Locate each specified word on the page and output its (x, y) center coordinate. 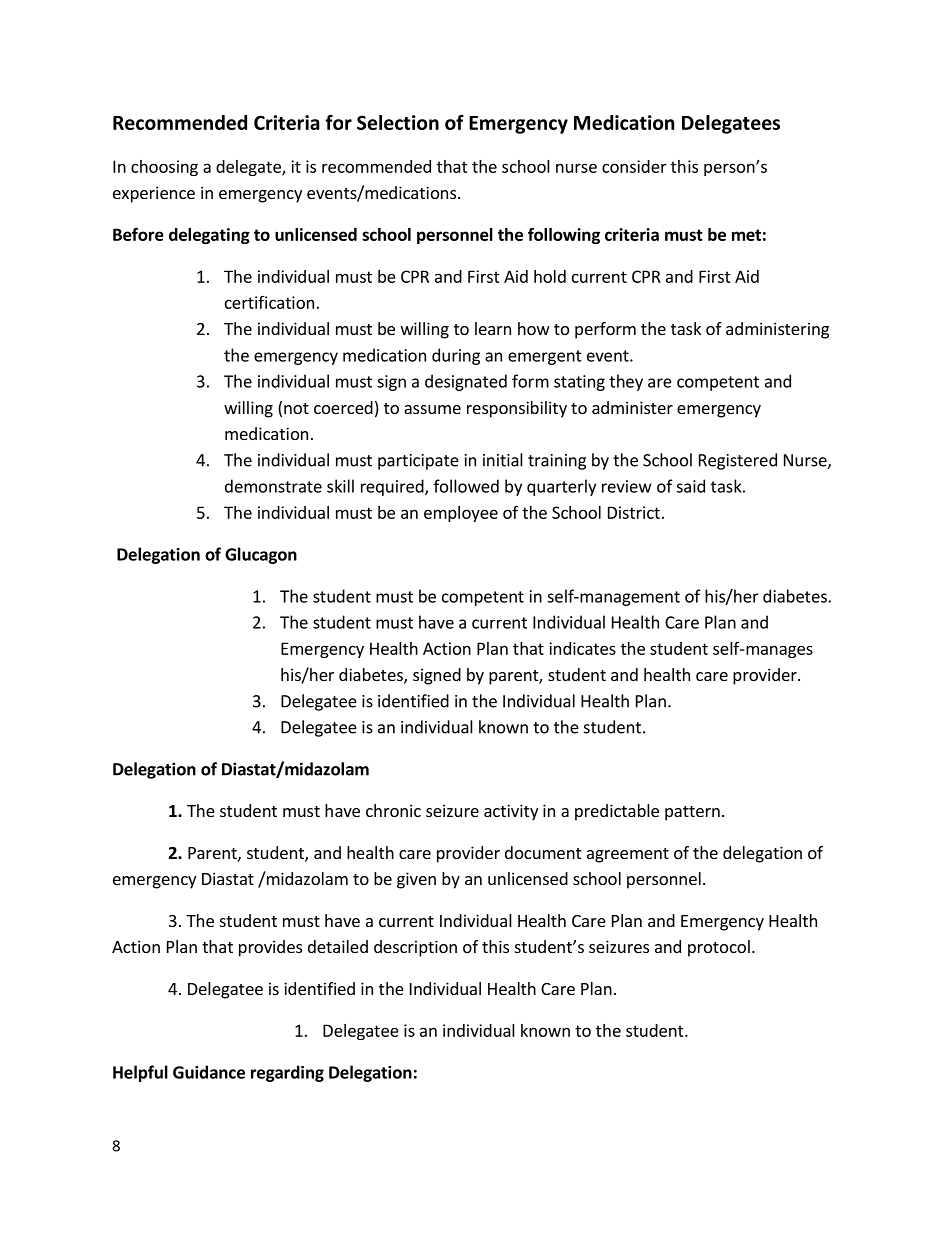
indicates (582, 648)
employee (461, 514)
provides (270, 948)
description (415, 948)
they (626, 382)
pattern (692, 813)
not (296, 408)
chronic (393, 810)
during (456, 356)
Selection (398, 122)
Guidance (209, 1072)
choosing (164, 168)
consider (634, 166)
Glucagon (261, 555)
